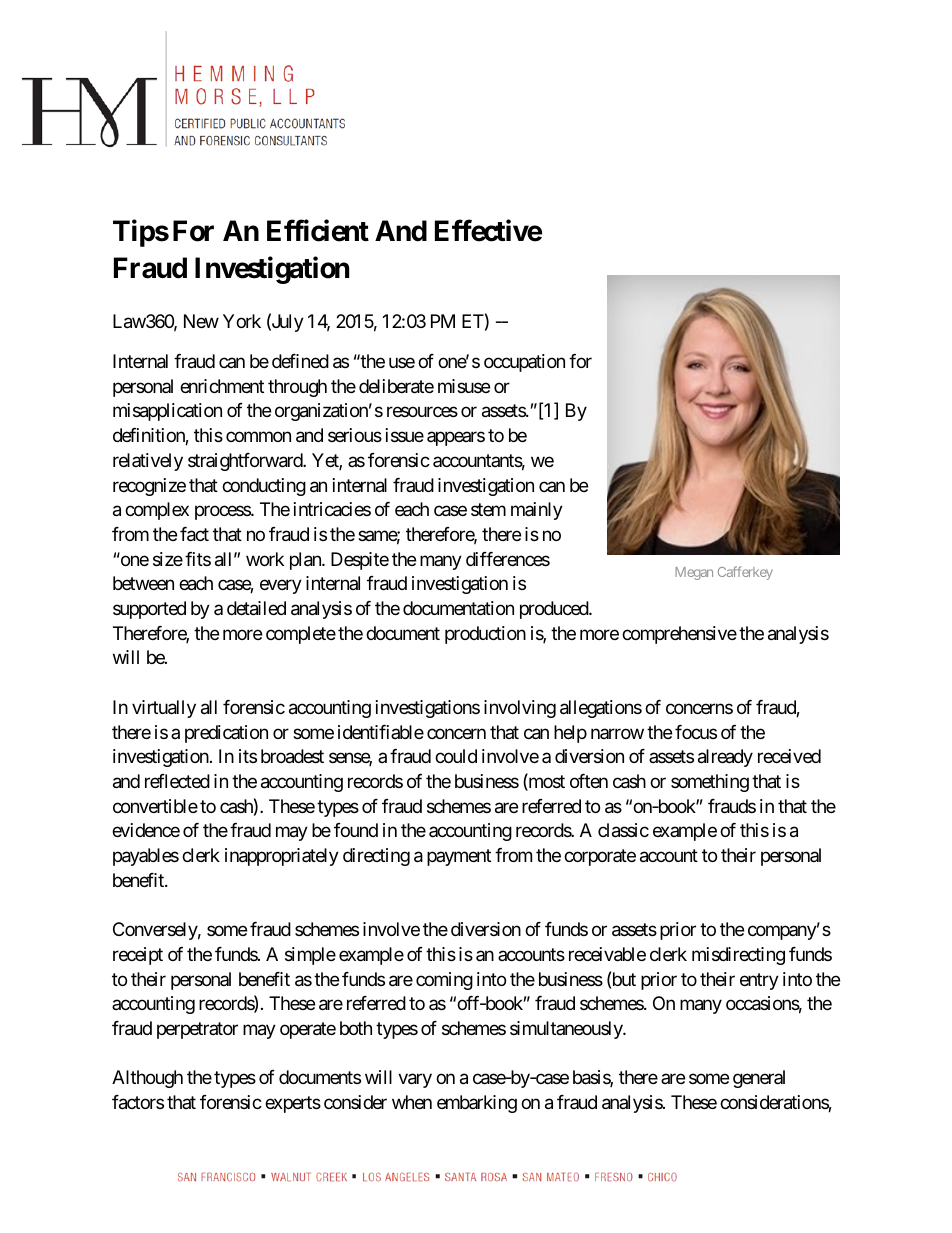  Describe the element at coordinates (265, 559) in the screenshot. I see `work` at that location.
